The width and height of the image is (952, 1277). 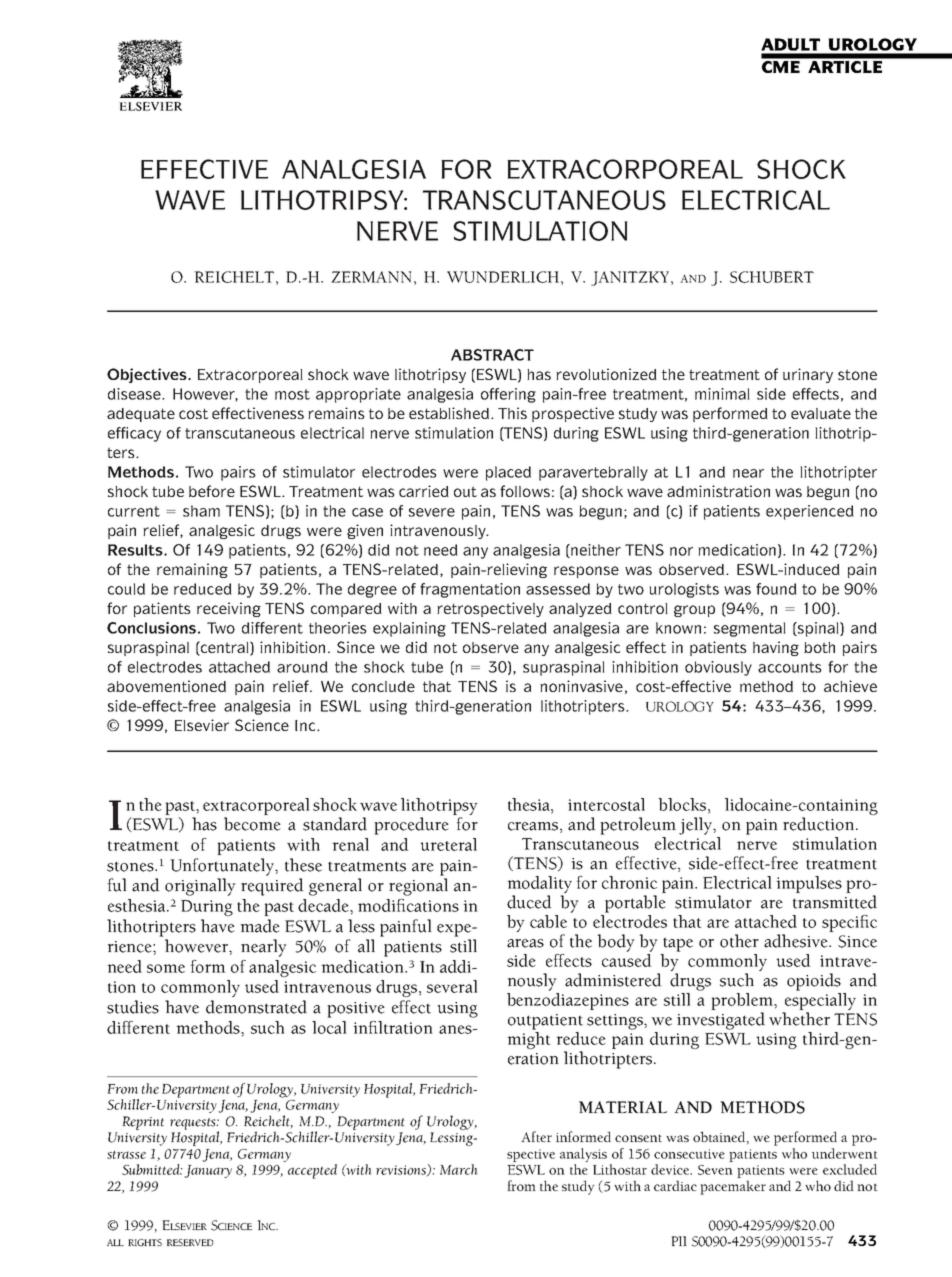 What do you see at coordinates (776, 589) in the image?
I see `found` at bounding box center [776, 589].
